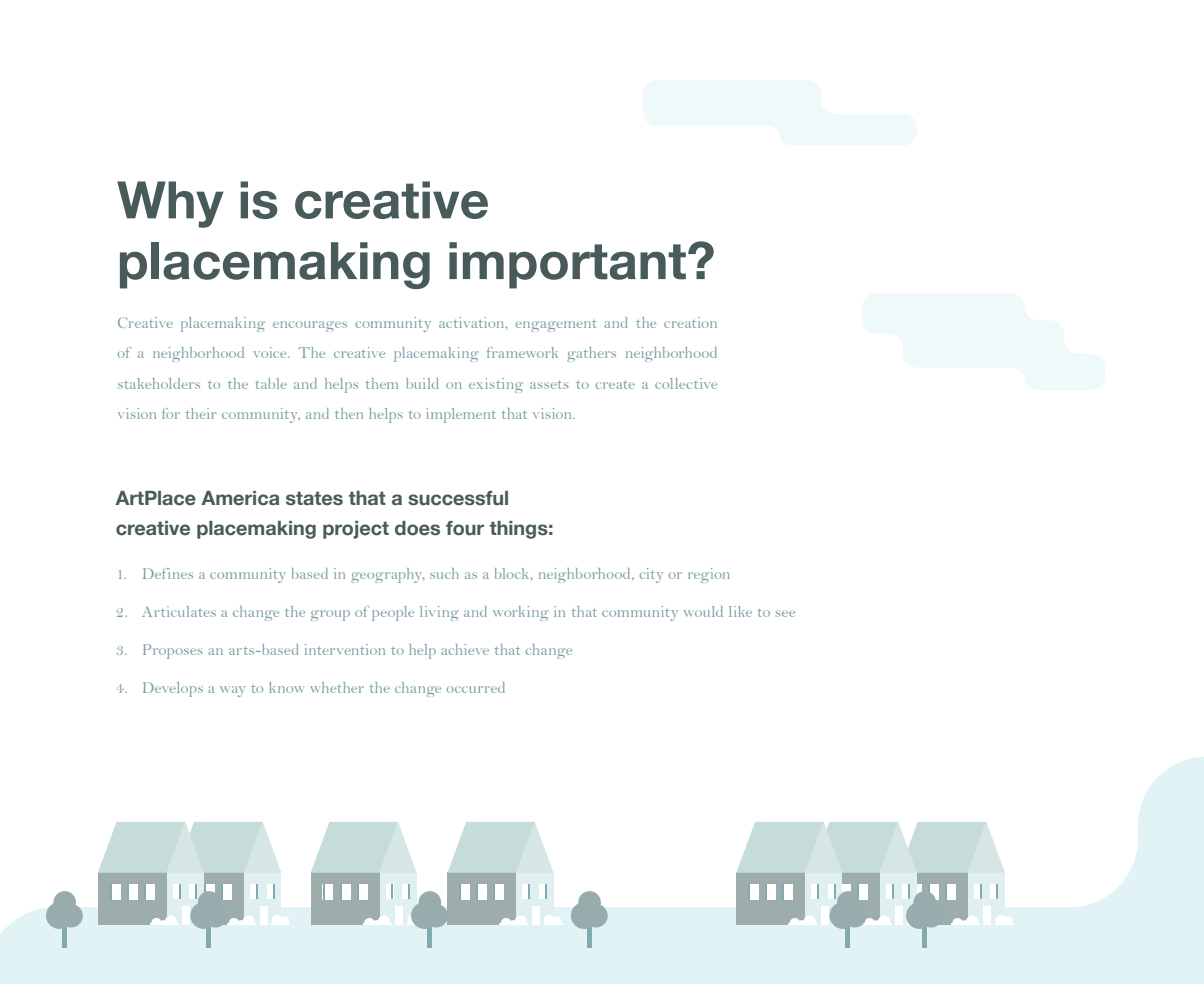  I want to click on collective, so click(686, 383).
